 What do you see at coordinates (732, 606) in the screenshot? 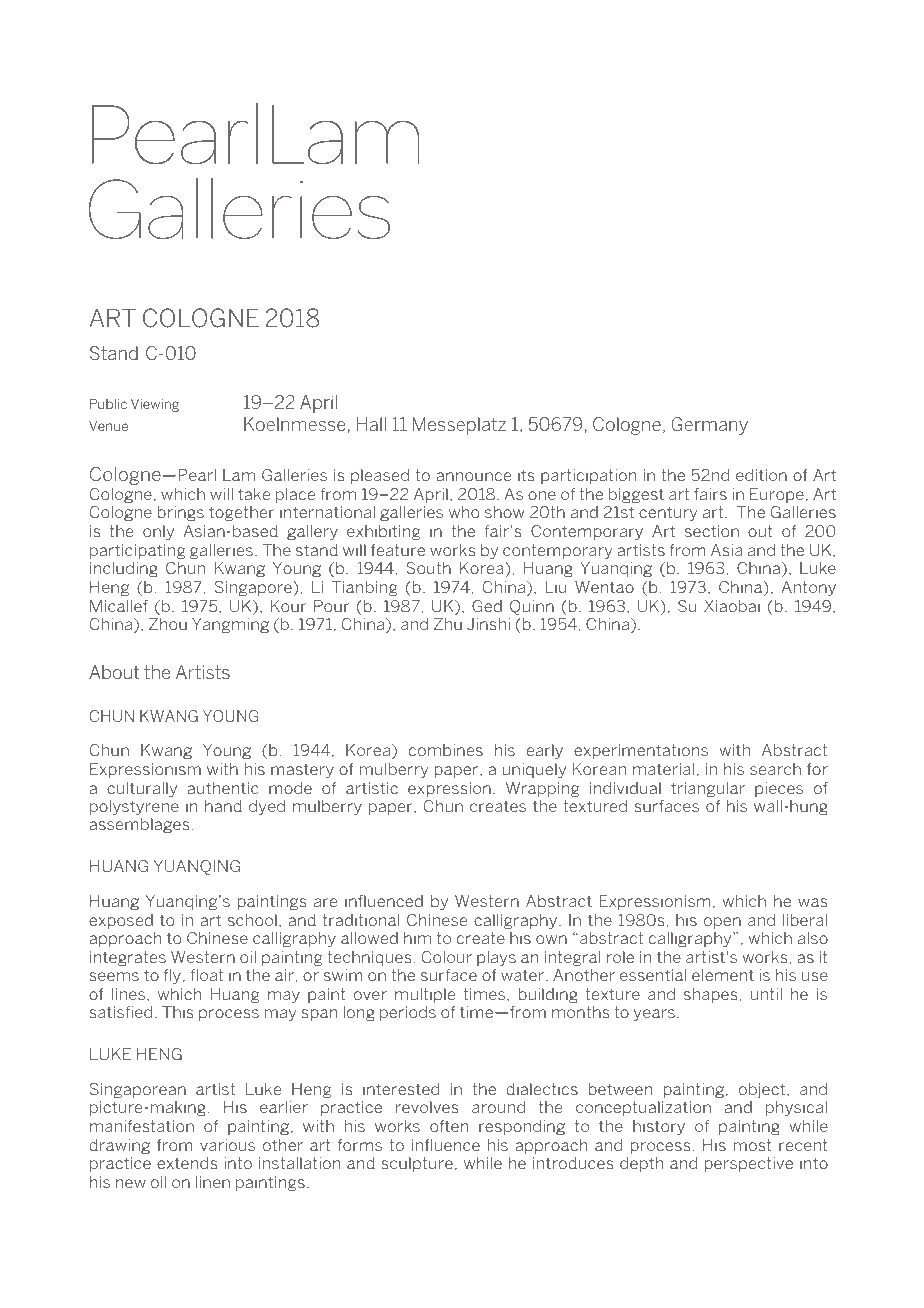
I see `Xiaobai` at bounding box center [732, 606].
